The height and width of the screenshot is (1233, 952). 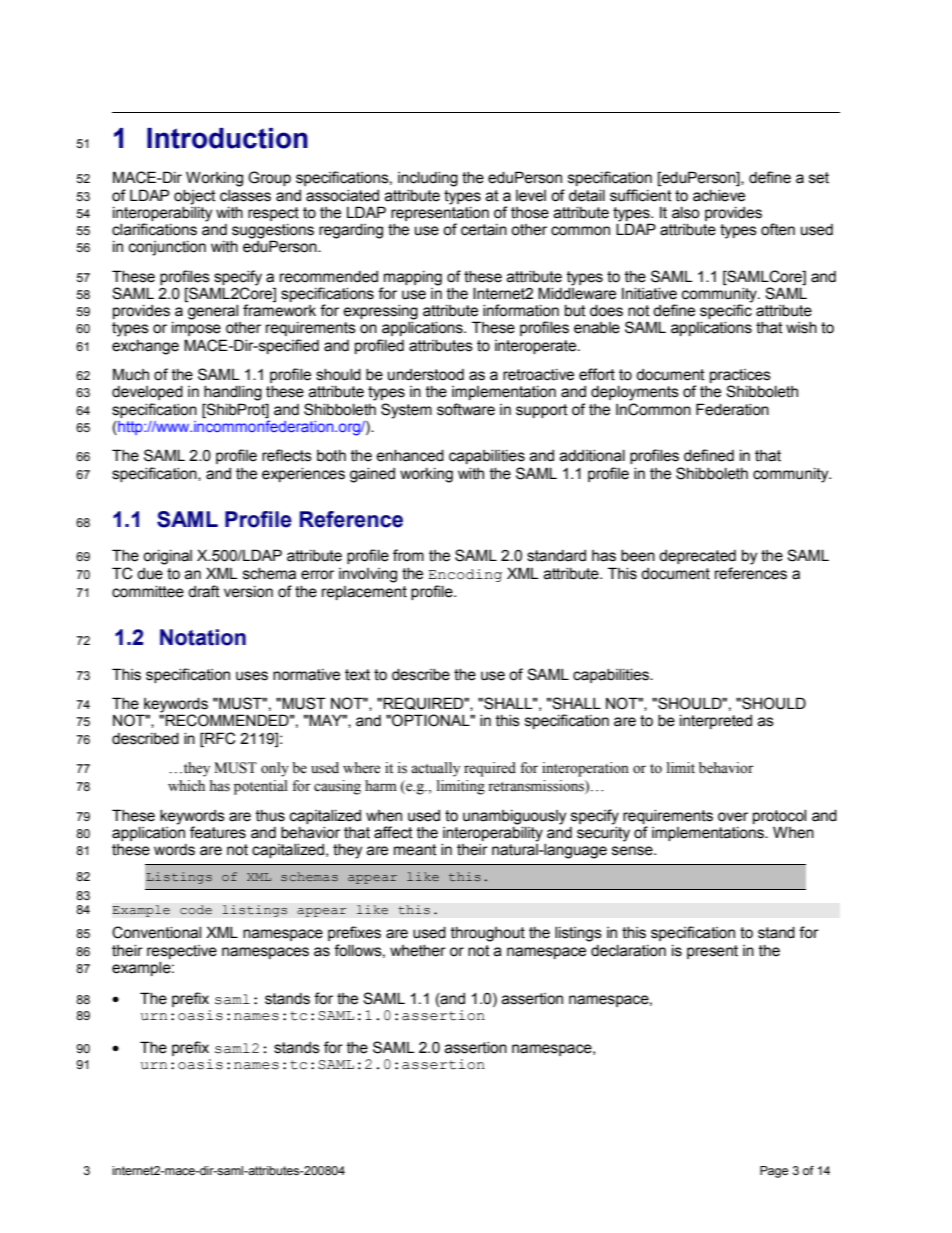 I want to click on Conventional, so click(x=156, y=932).
